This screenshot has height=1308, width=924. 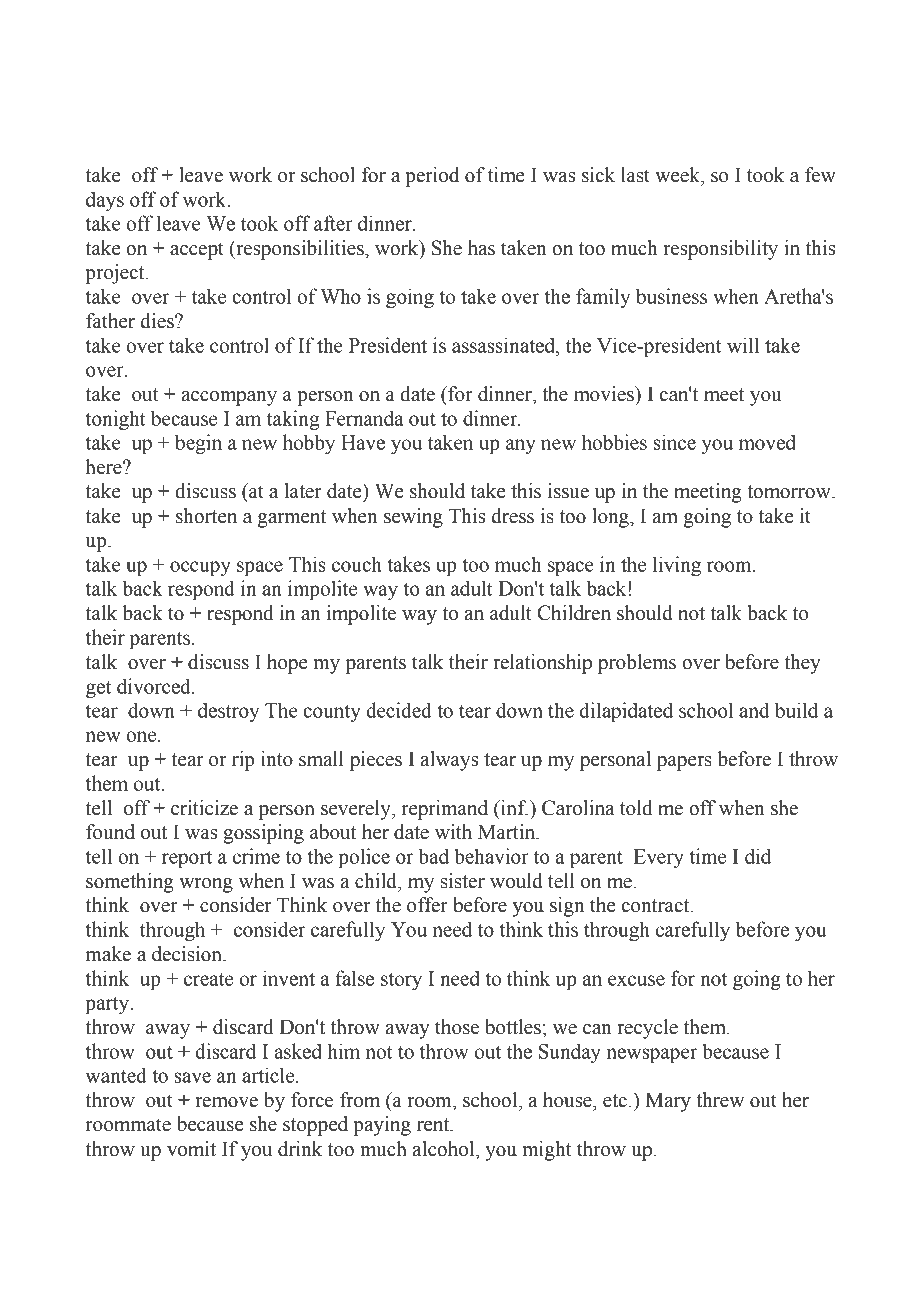 What do you see at coordinates (155, 686) in the screenshot?
I see `divorced` at bounding box center [155, 686].
